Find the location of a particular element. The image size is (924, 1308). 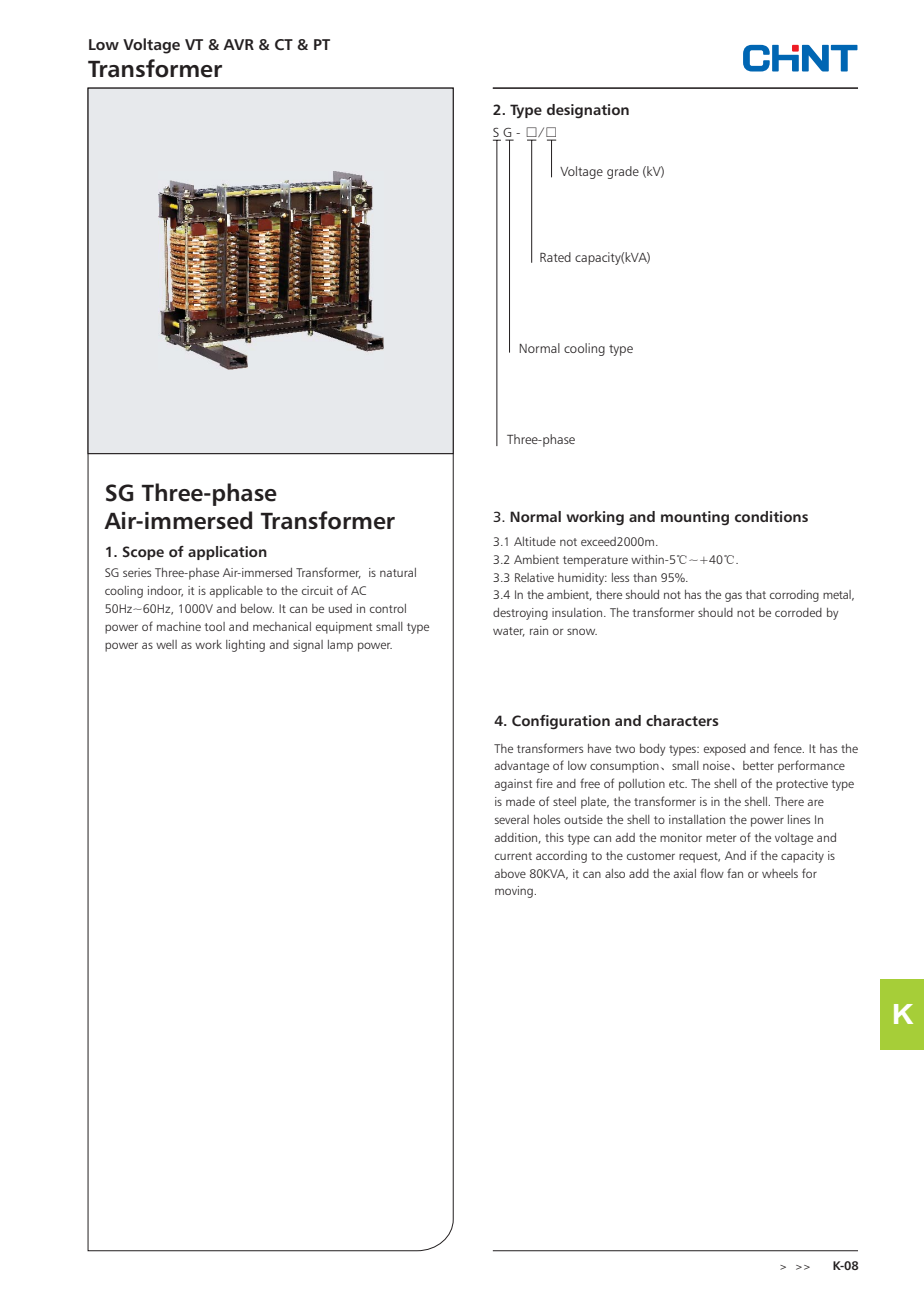

conditions is located at coordinates (771, 516).
